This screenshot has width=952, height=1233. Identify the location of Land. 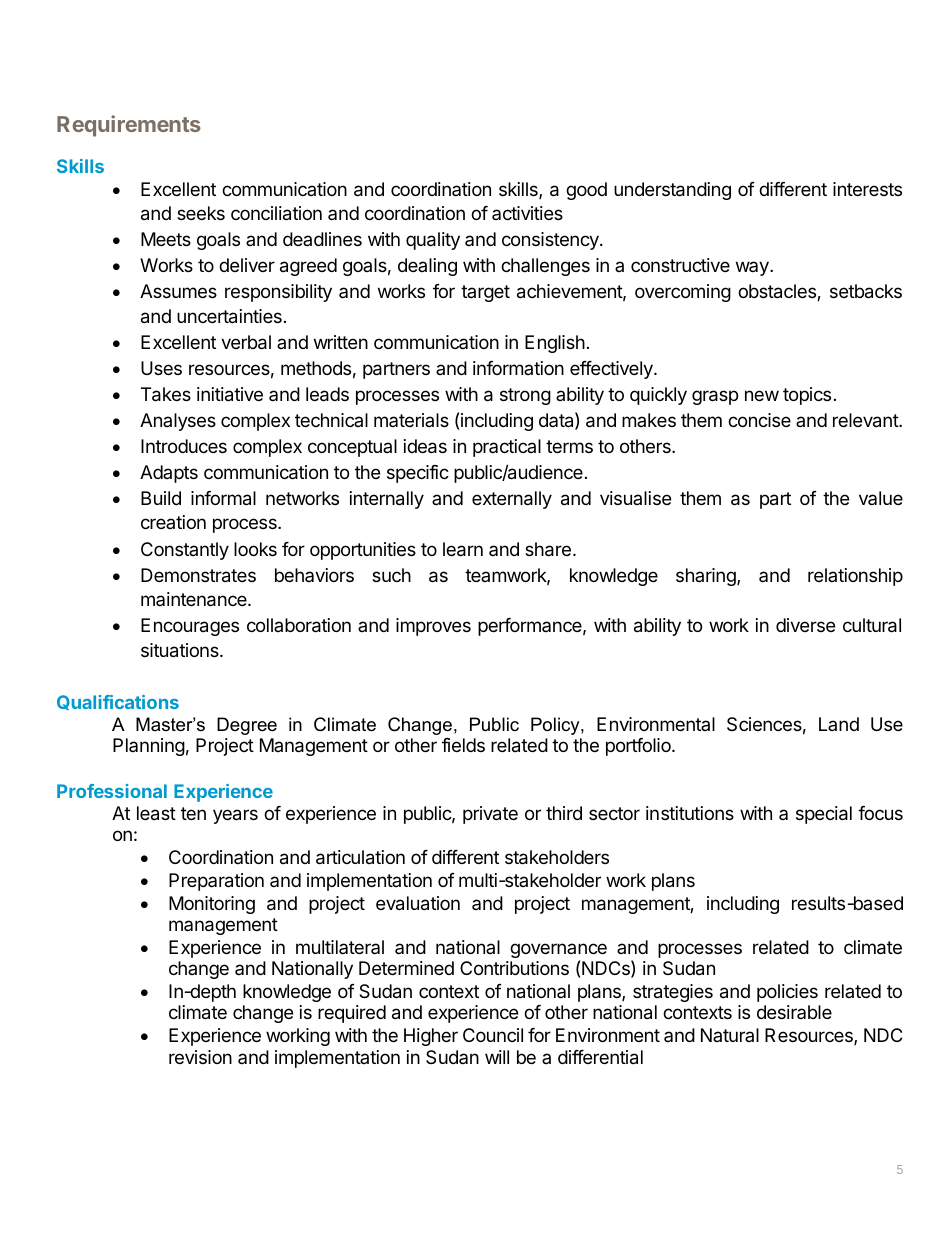
(839, 724).
